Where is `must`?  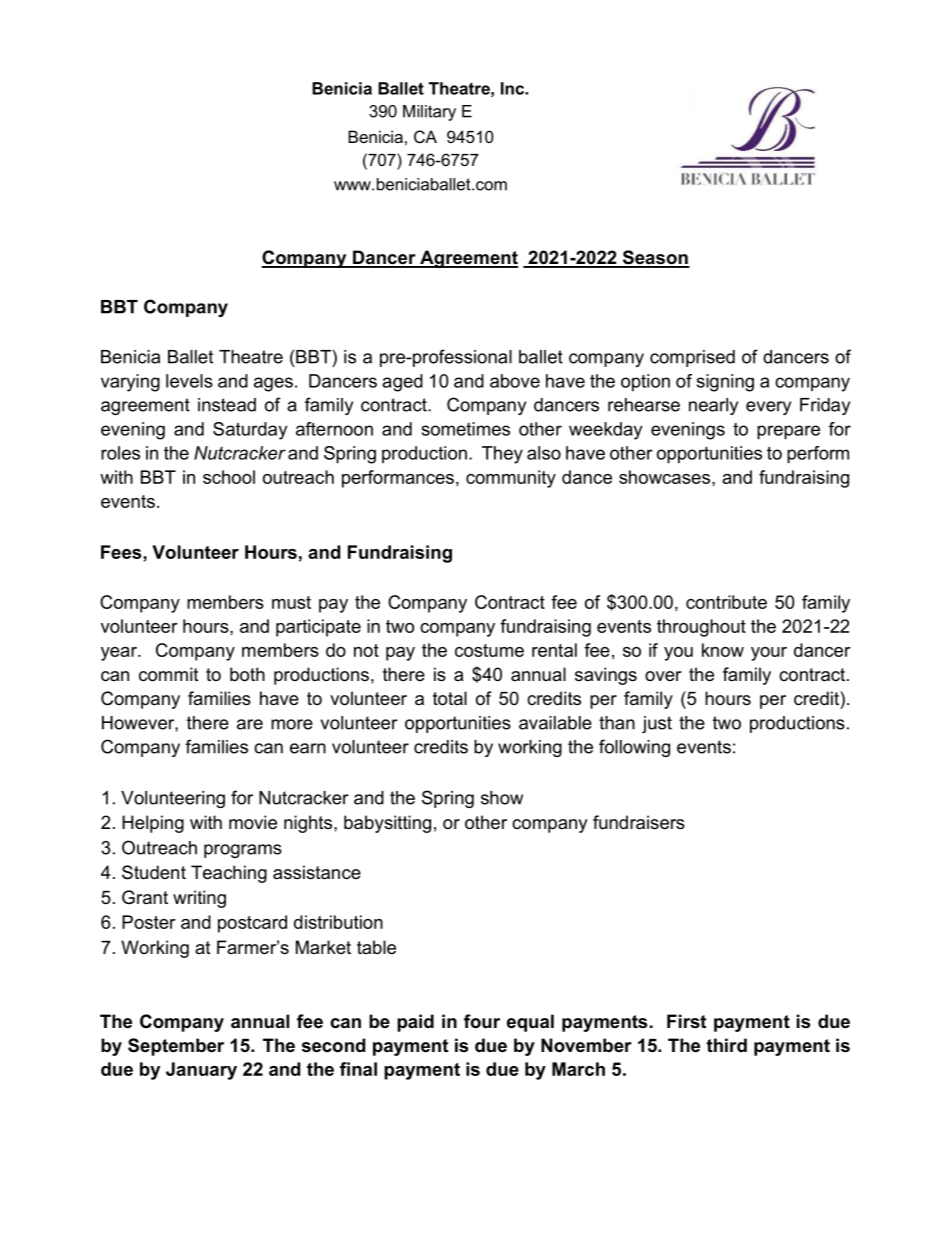
must is located at coordinates (291, 602).
